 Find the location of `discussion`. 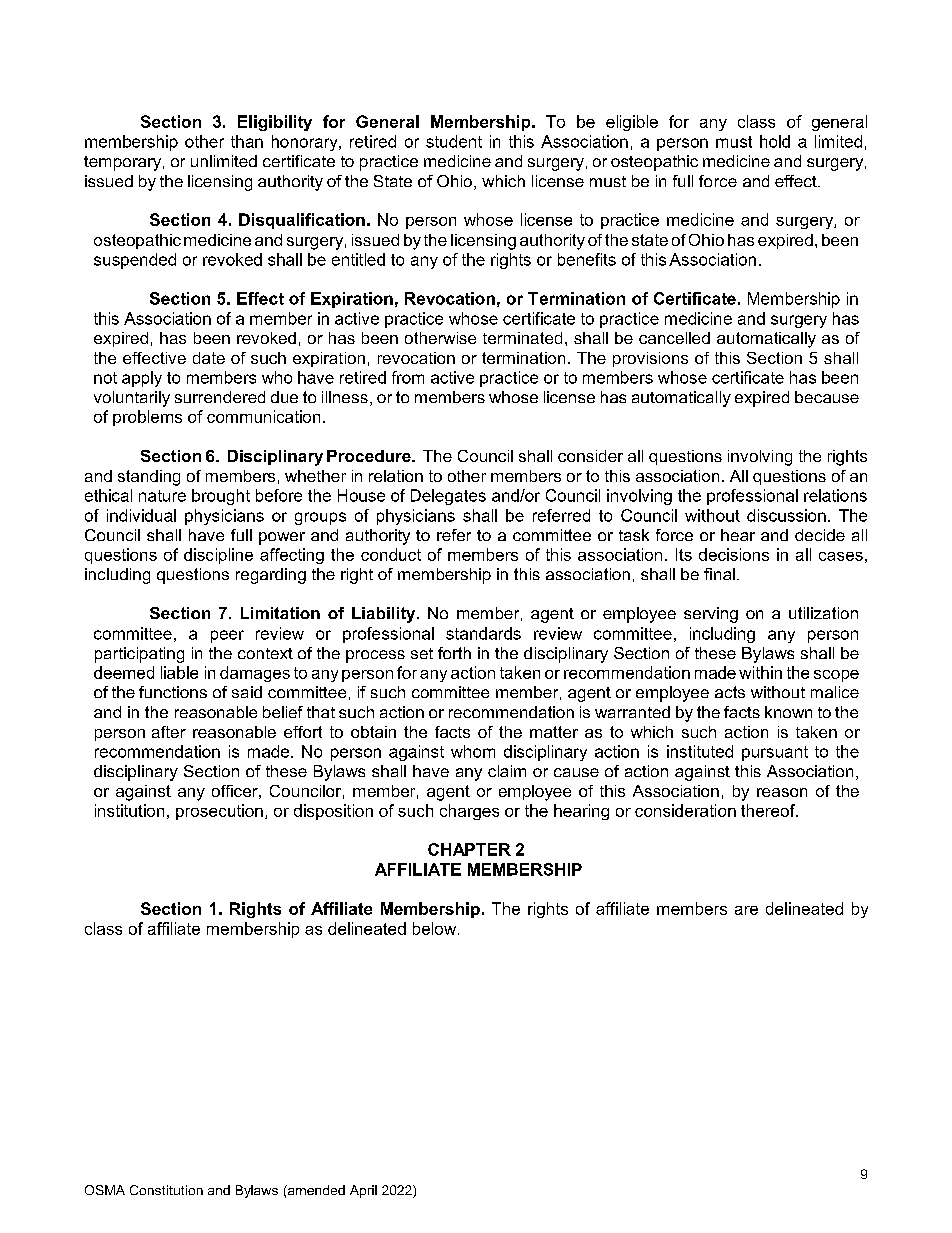

discussion is located at coordinates (786, 515).
